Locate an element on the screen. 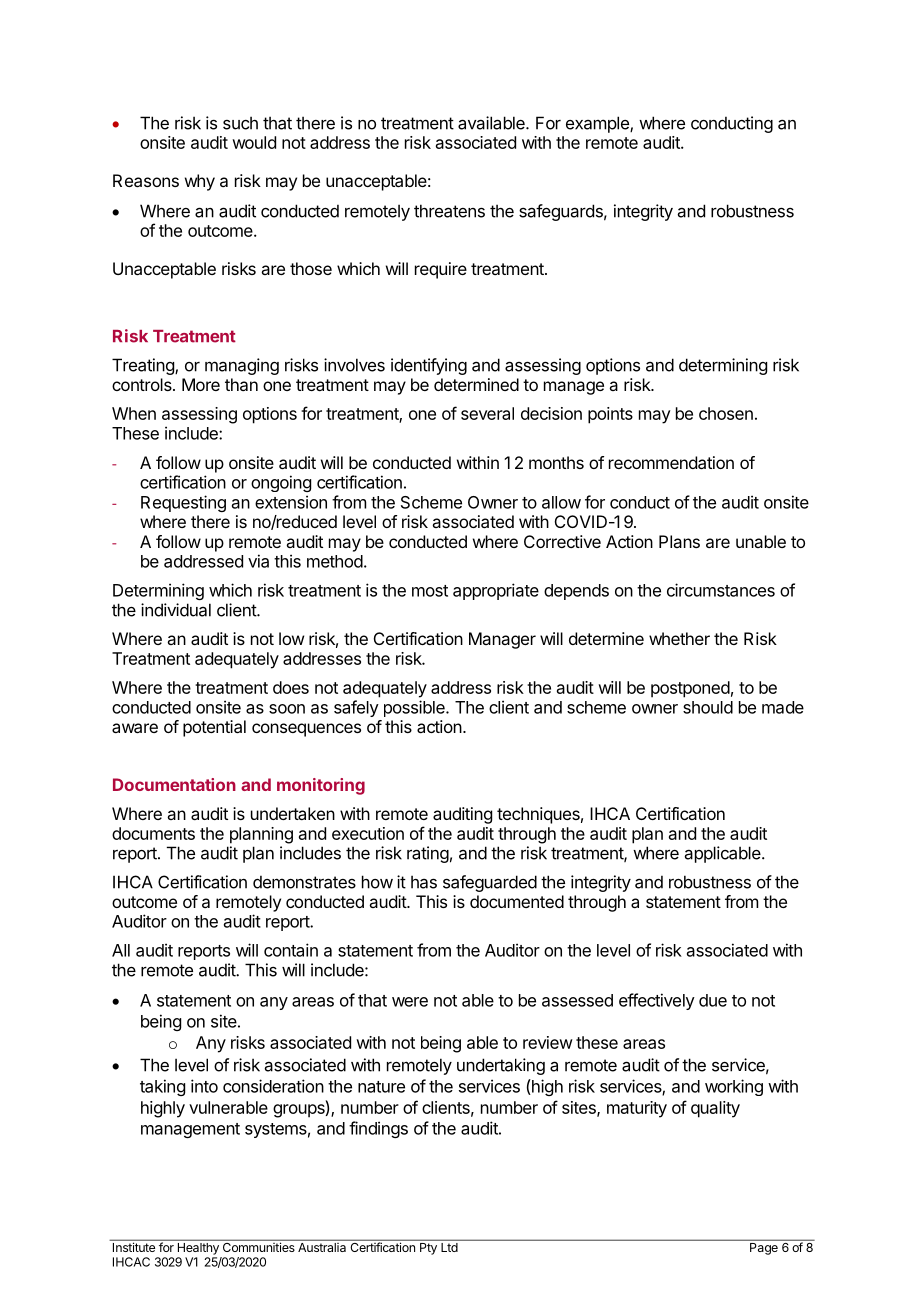  why is located at coordinates (200, 182).
